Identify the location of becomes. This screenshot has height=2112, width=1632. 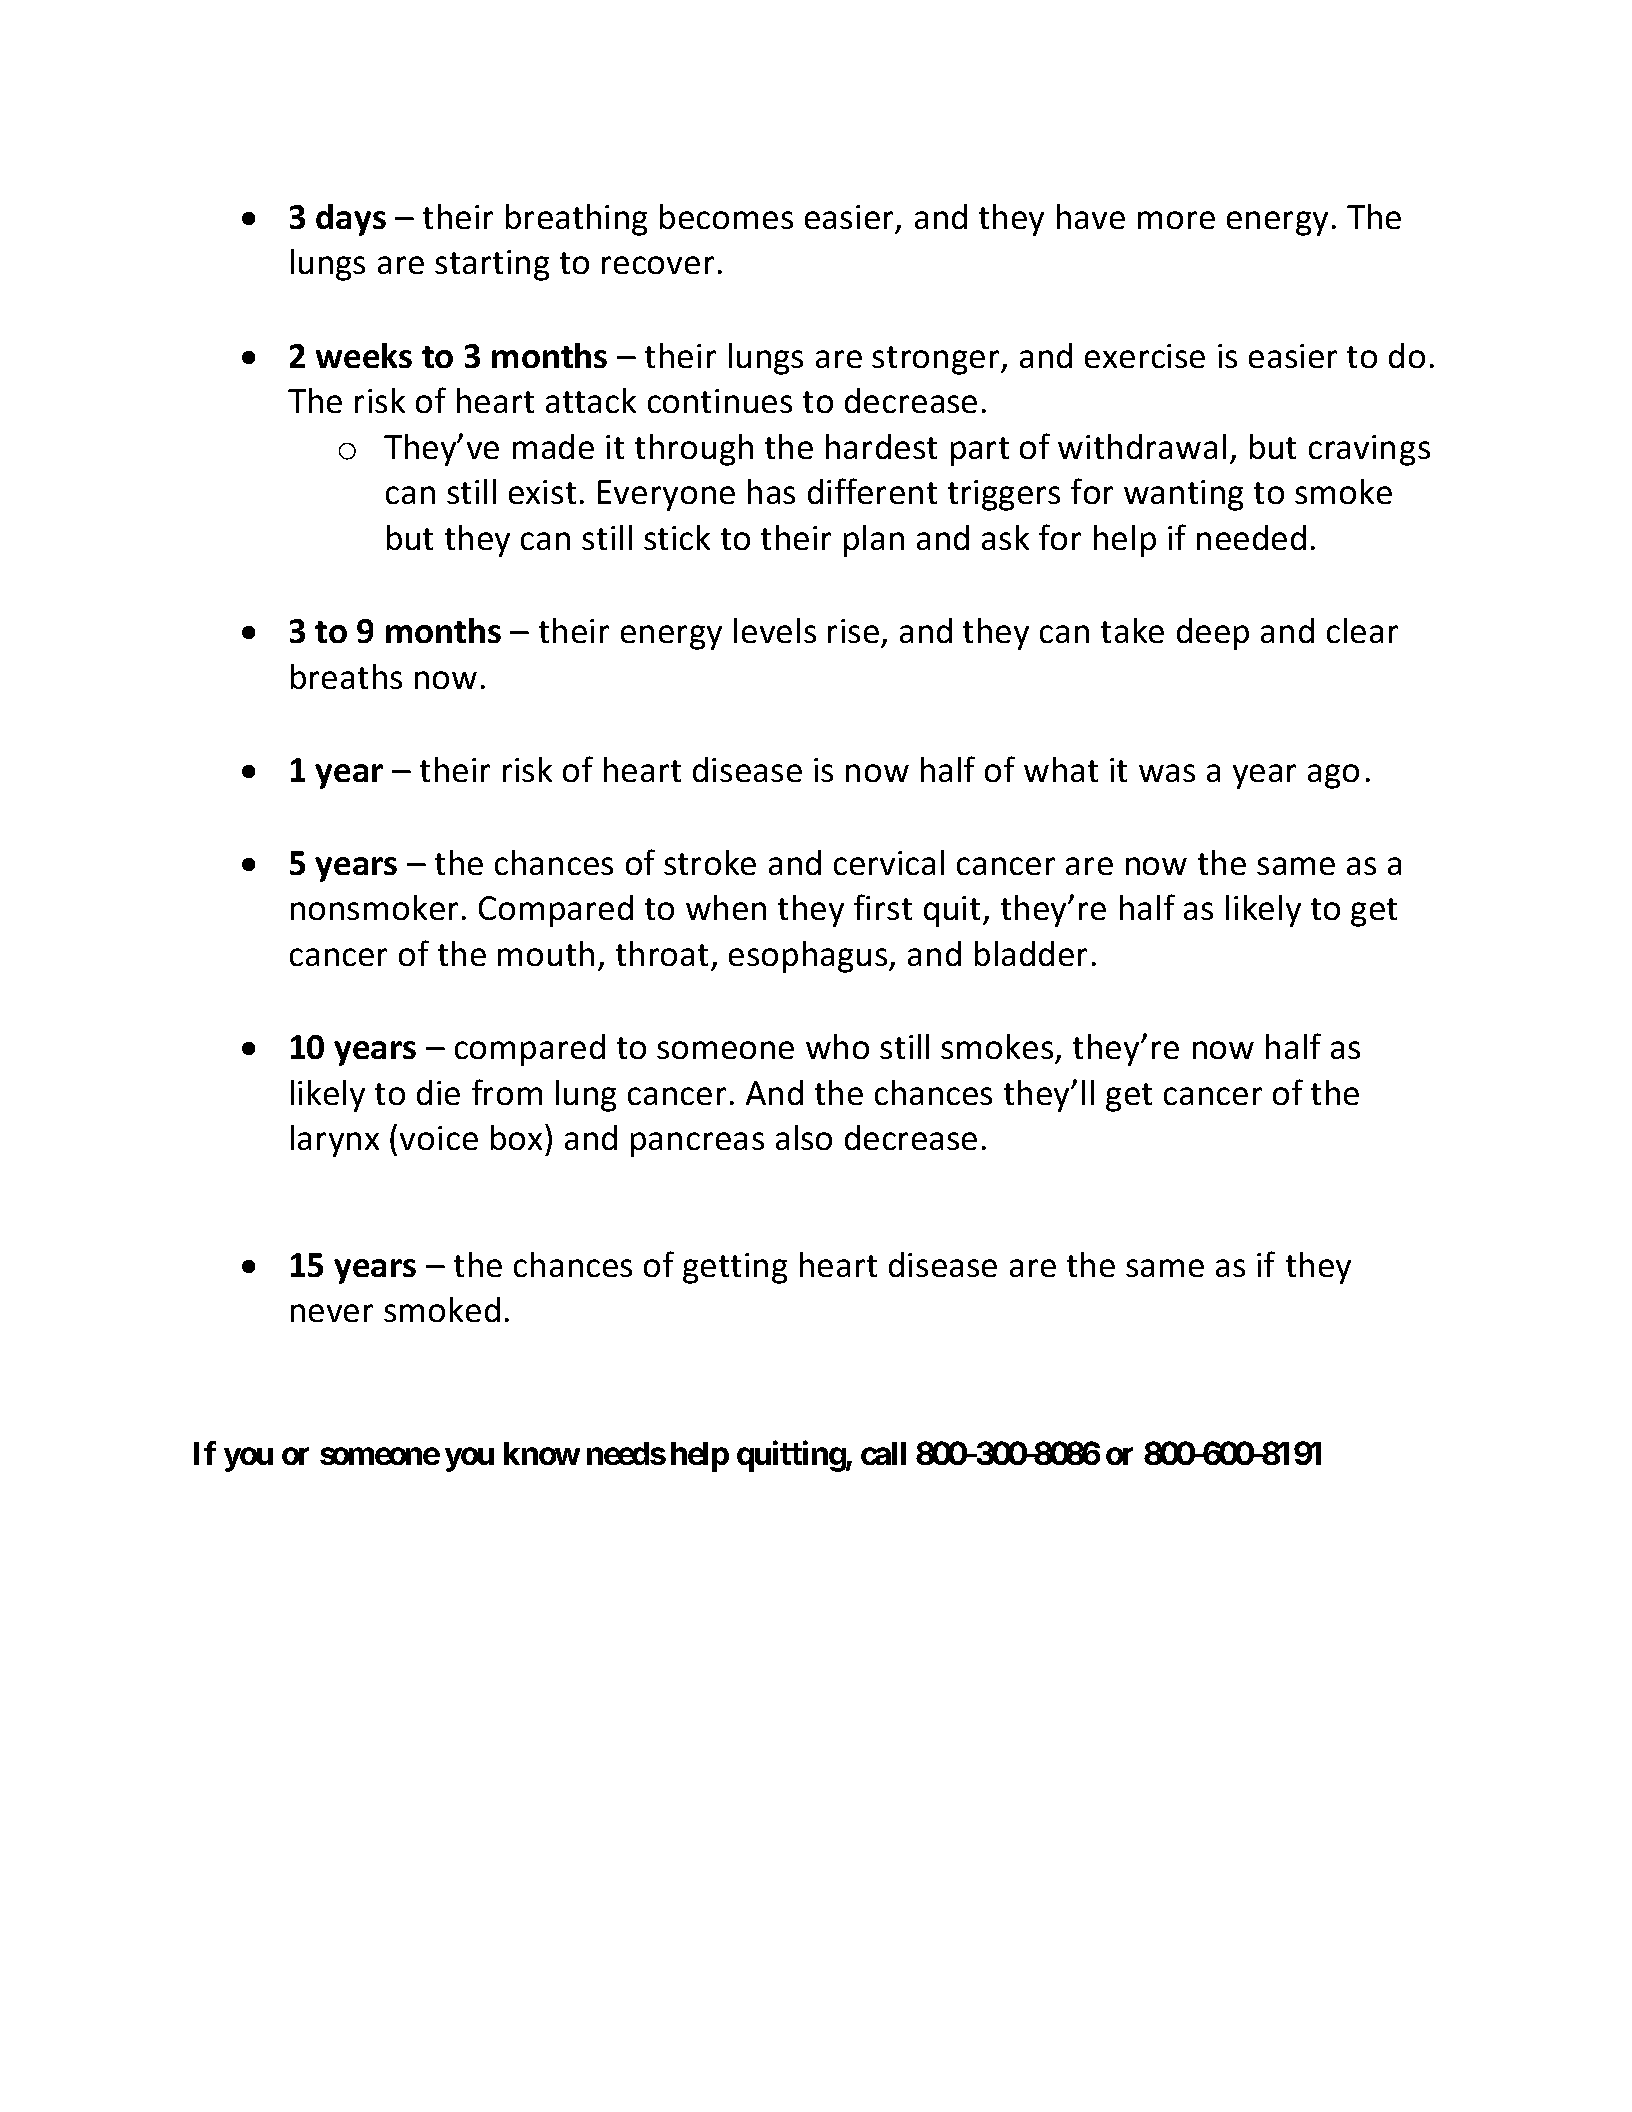
(726, 216).
